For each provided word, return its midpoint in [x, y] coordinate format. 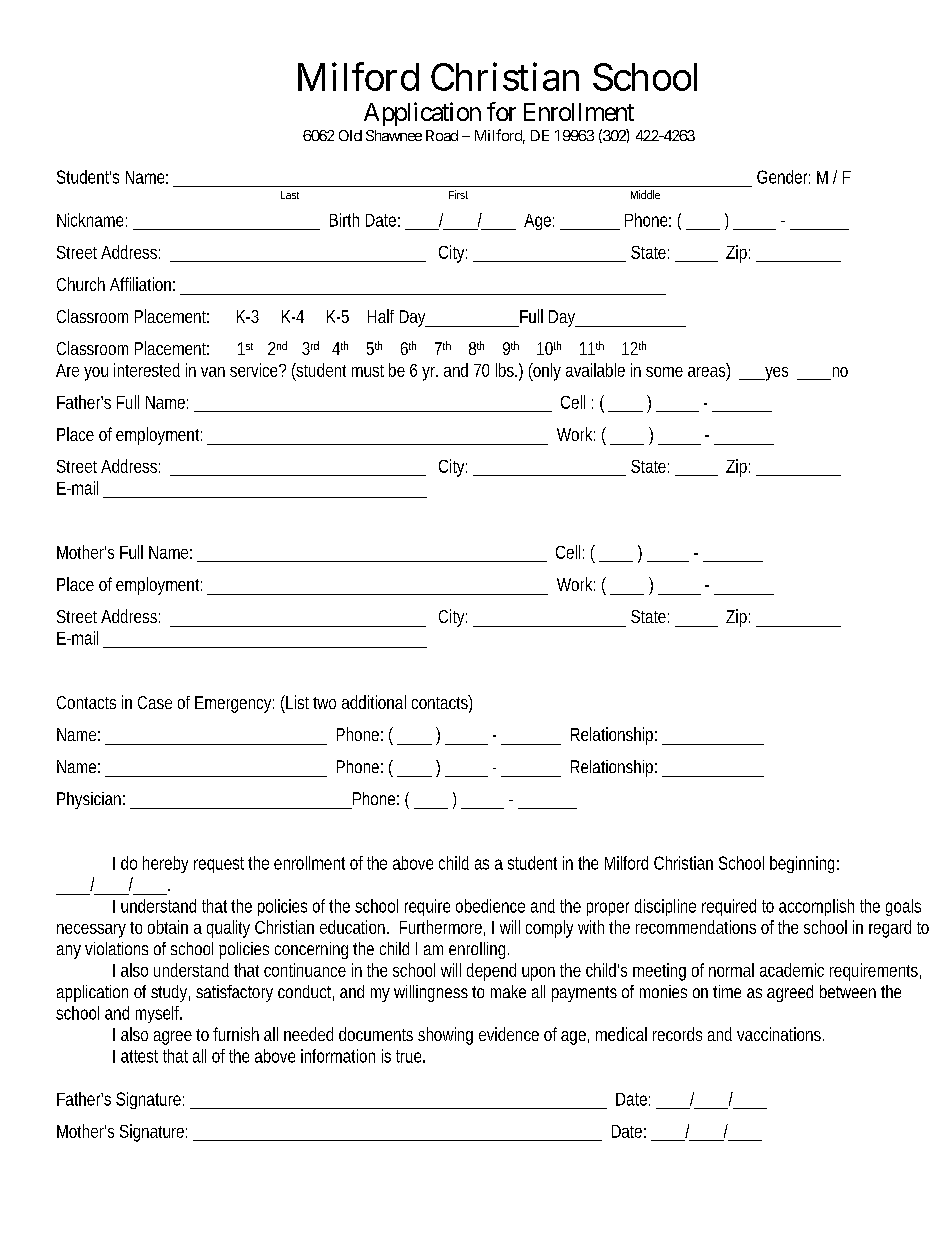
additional [374, 702]
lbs [506, 370]
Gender [783, 177]
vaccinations [780, 1034]
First [458, 194]
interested [147, 370]
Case [155, 702]
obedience [490, 906]
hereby [165, 864]
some [664, 372]
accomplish [816, 907]
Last [290, 195]
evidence [509, 1034]
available [595, 370]
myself [159, 1014]
